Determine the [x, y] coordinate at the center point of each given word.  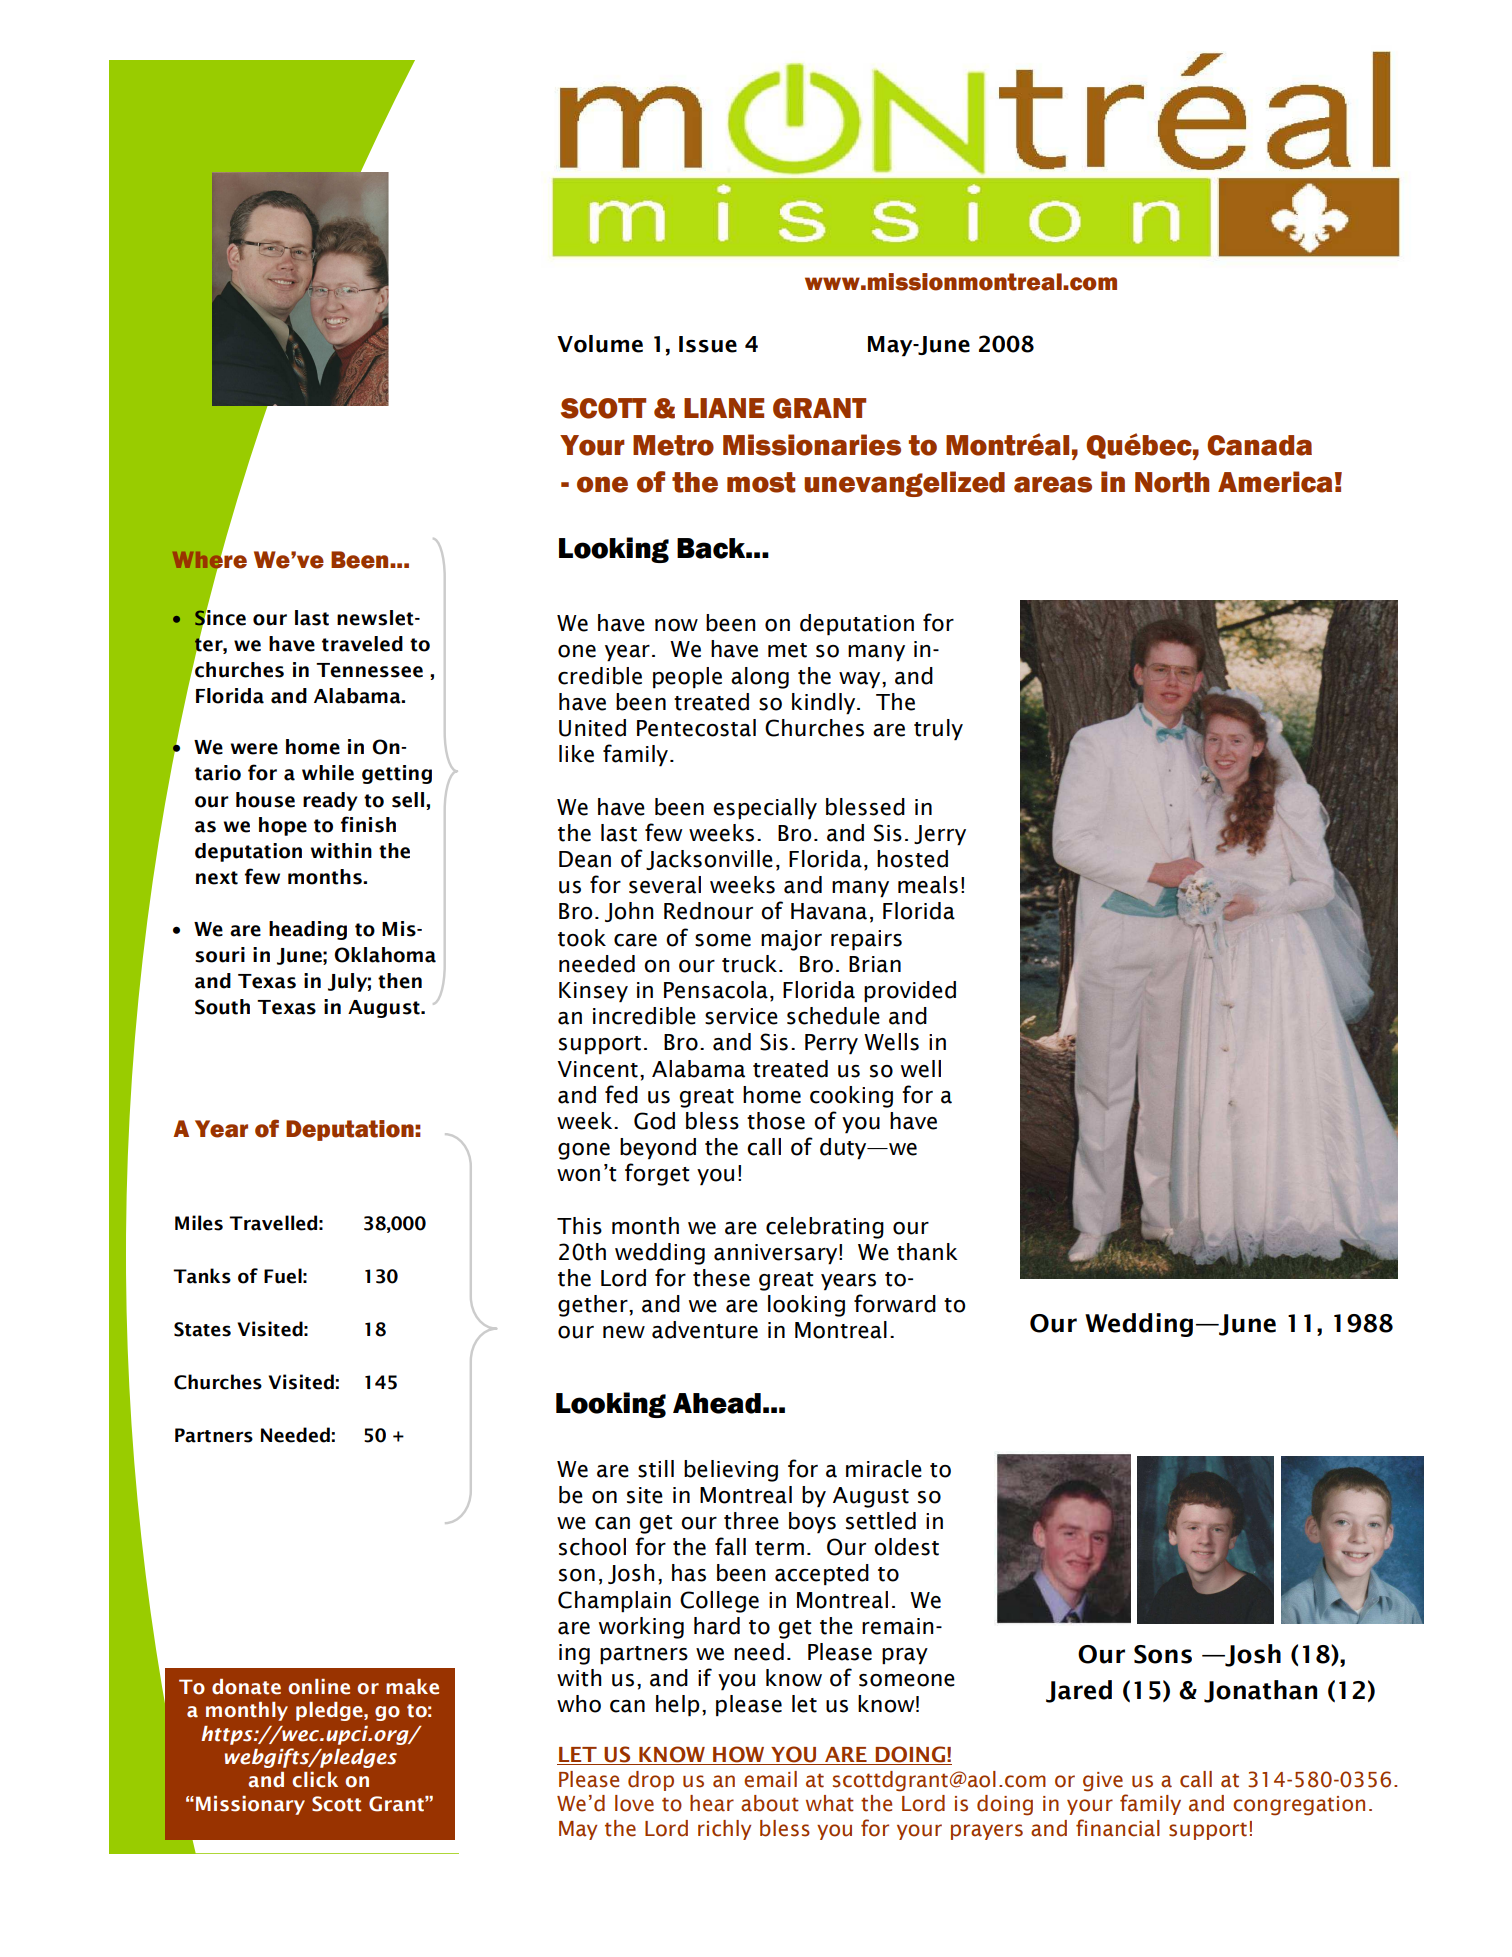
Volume [600, 344]
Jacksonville [709, 860]
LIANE [724, 408]
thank [927, 1252]
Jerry [940, 835]
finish [368, 824]
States [202, 1329]
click [315, 1780]
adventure [705, 1330]
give [1103, 1782]
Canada [1259, 445]
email [770, 1779]
